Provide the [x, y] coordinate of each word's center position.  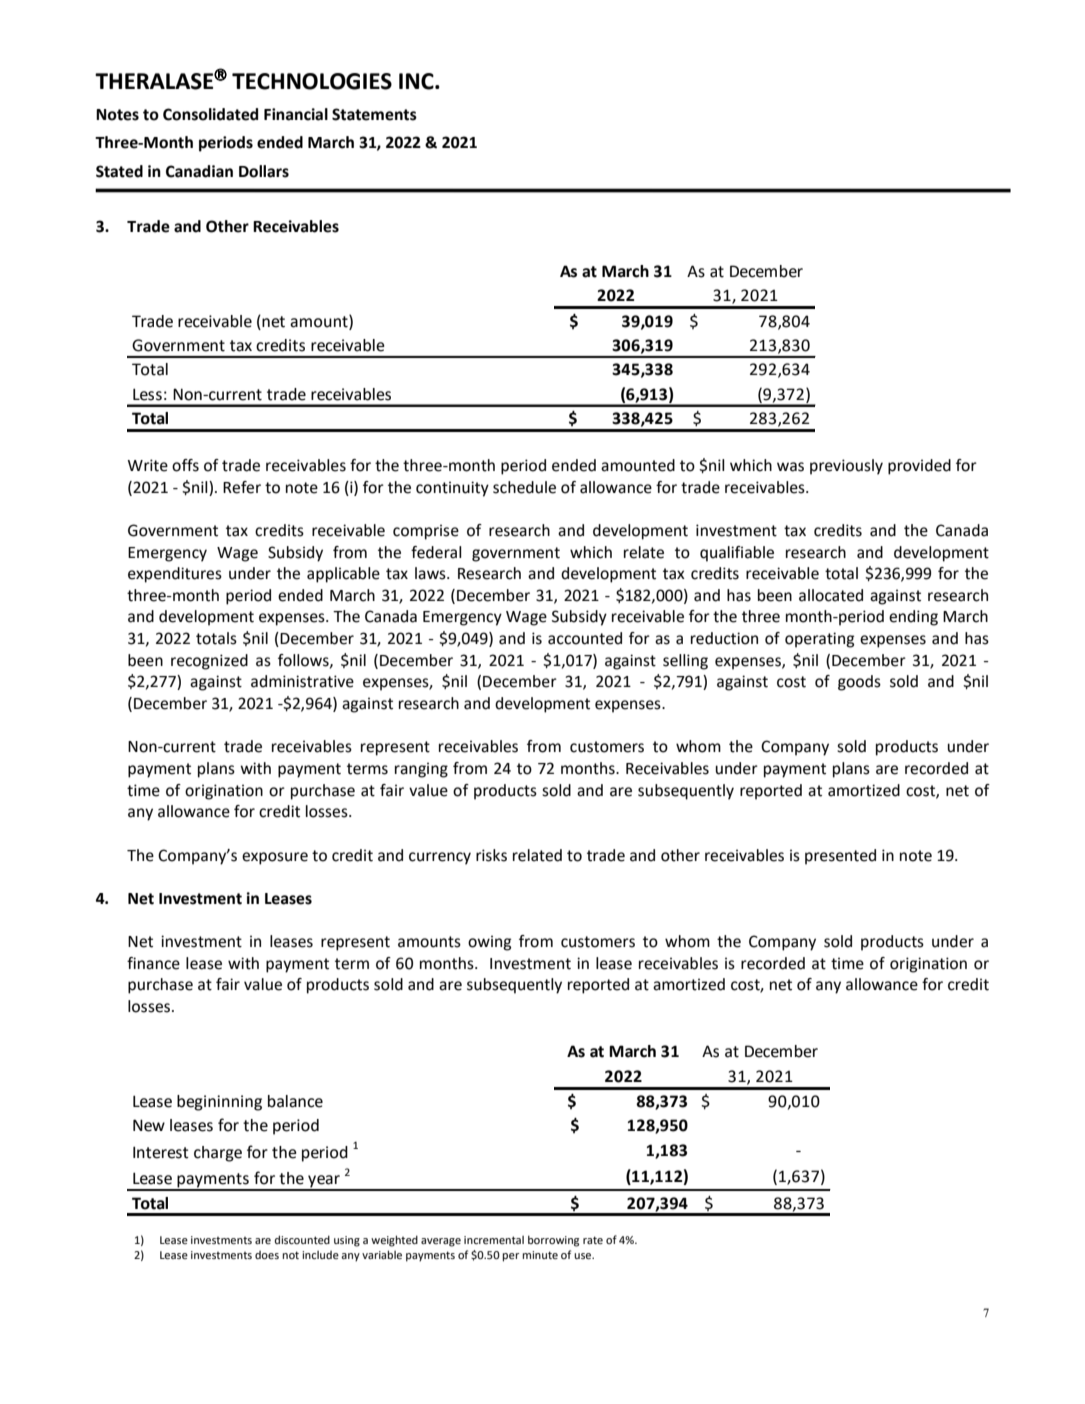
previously [846, 467]
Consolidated [210, 114]
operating [819, 640]
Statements [374, 114]
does [267, 1255]
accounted [585, 638]
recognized [209, 662]
